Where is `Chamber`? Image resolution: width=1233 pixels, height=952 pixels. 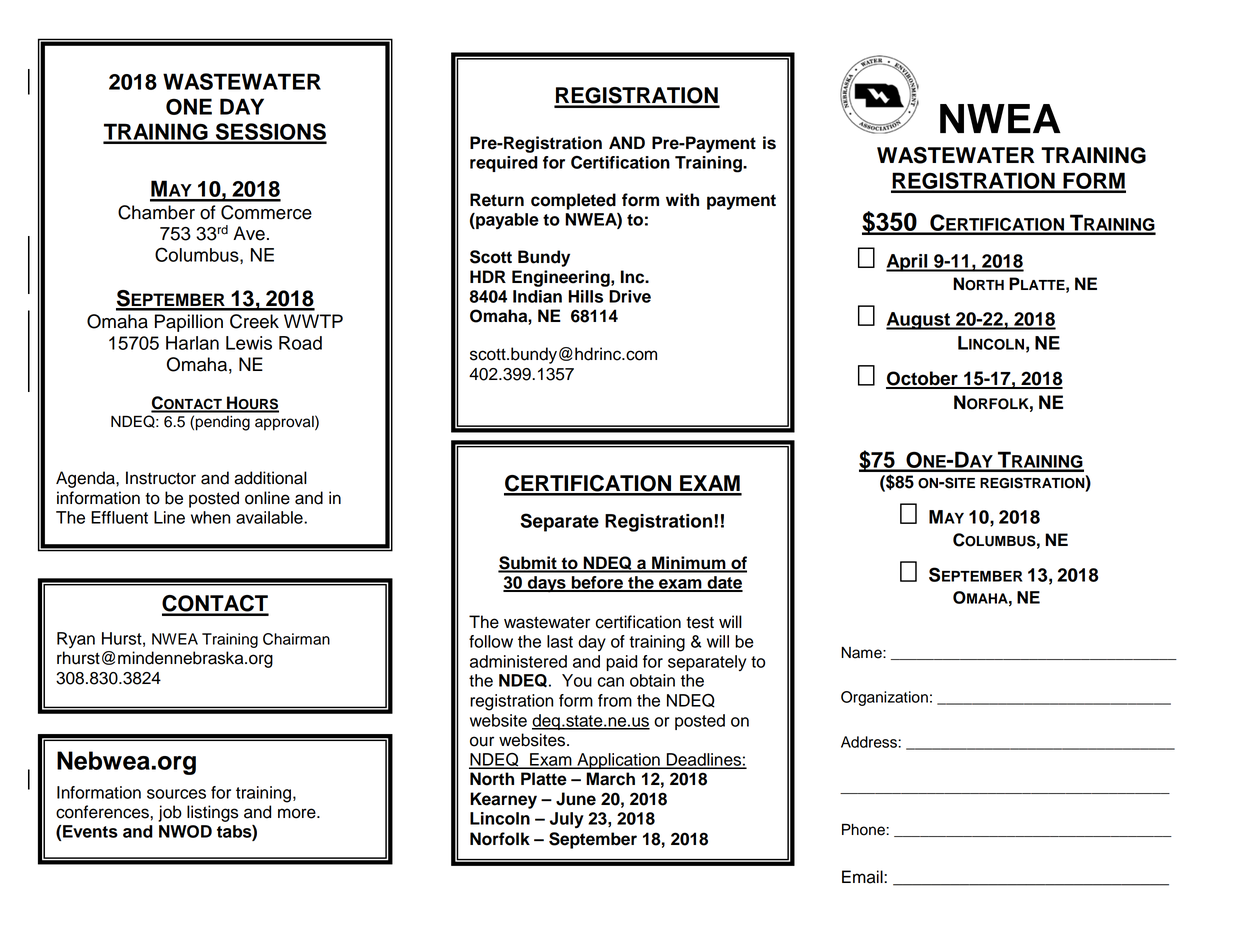 Chamber is located at coordinates (156, 212).
